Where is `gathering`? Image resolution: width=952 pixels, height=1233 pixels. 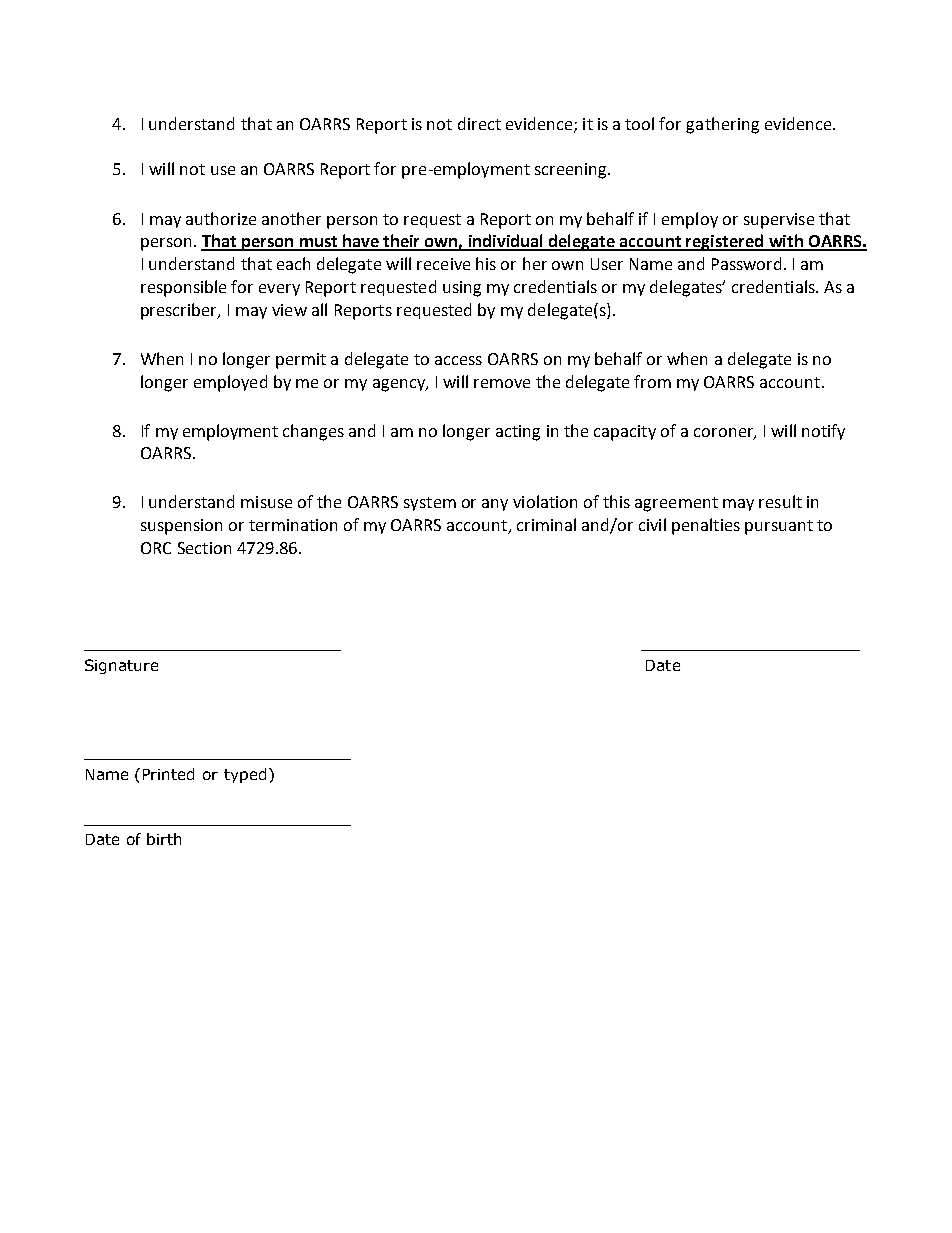
gathering is located at coordinates (722, 125).
